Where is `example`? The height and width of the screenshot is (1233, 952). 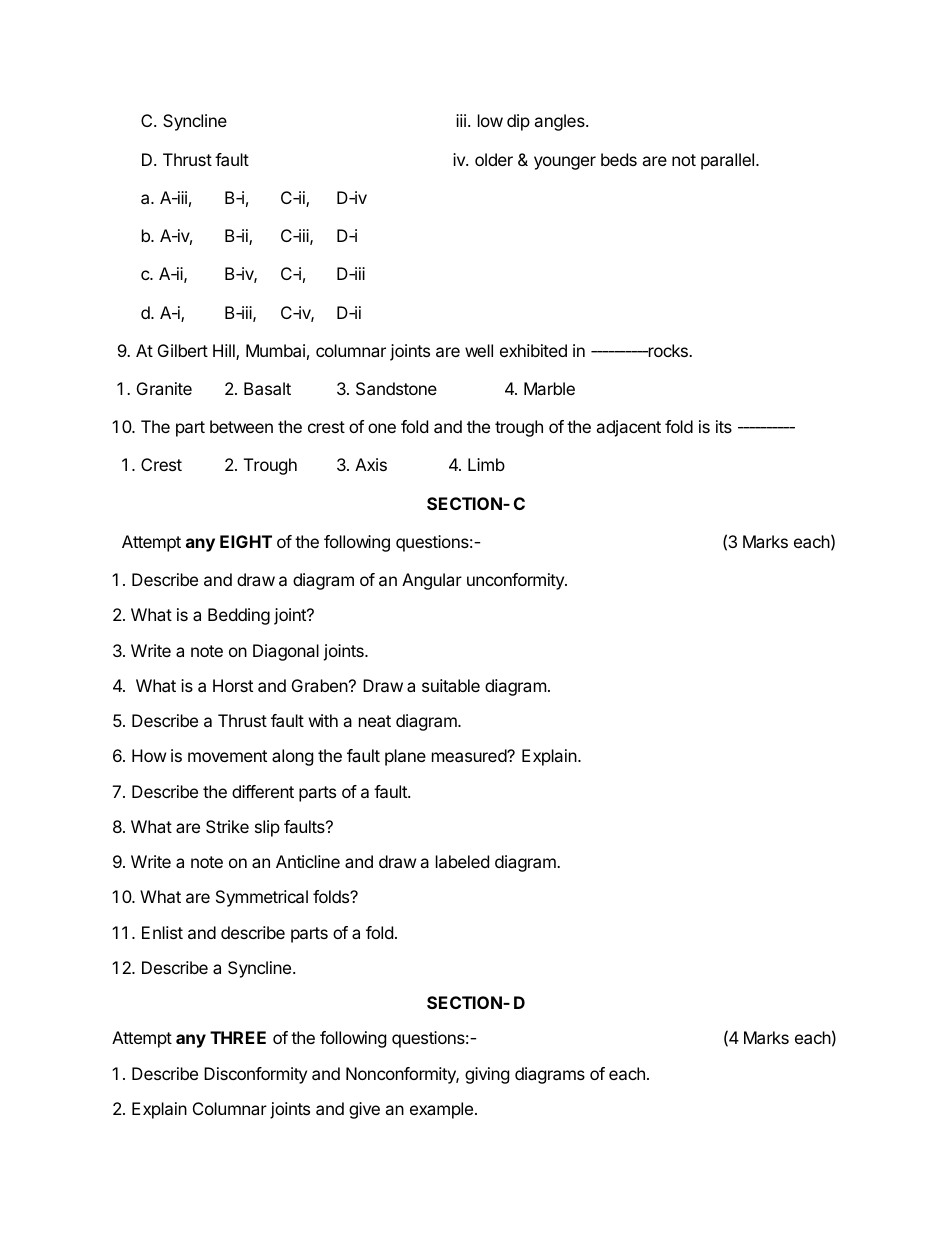
example is located at coordinates (441, 1110).
